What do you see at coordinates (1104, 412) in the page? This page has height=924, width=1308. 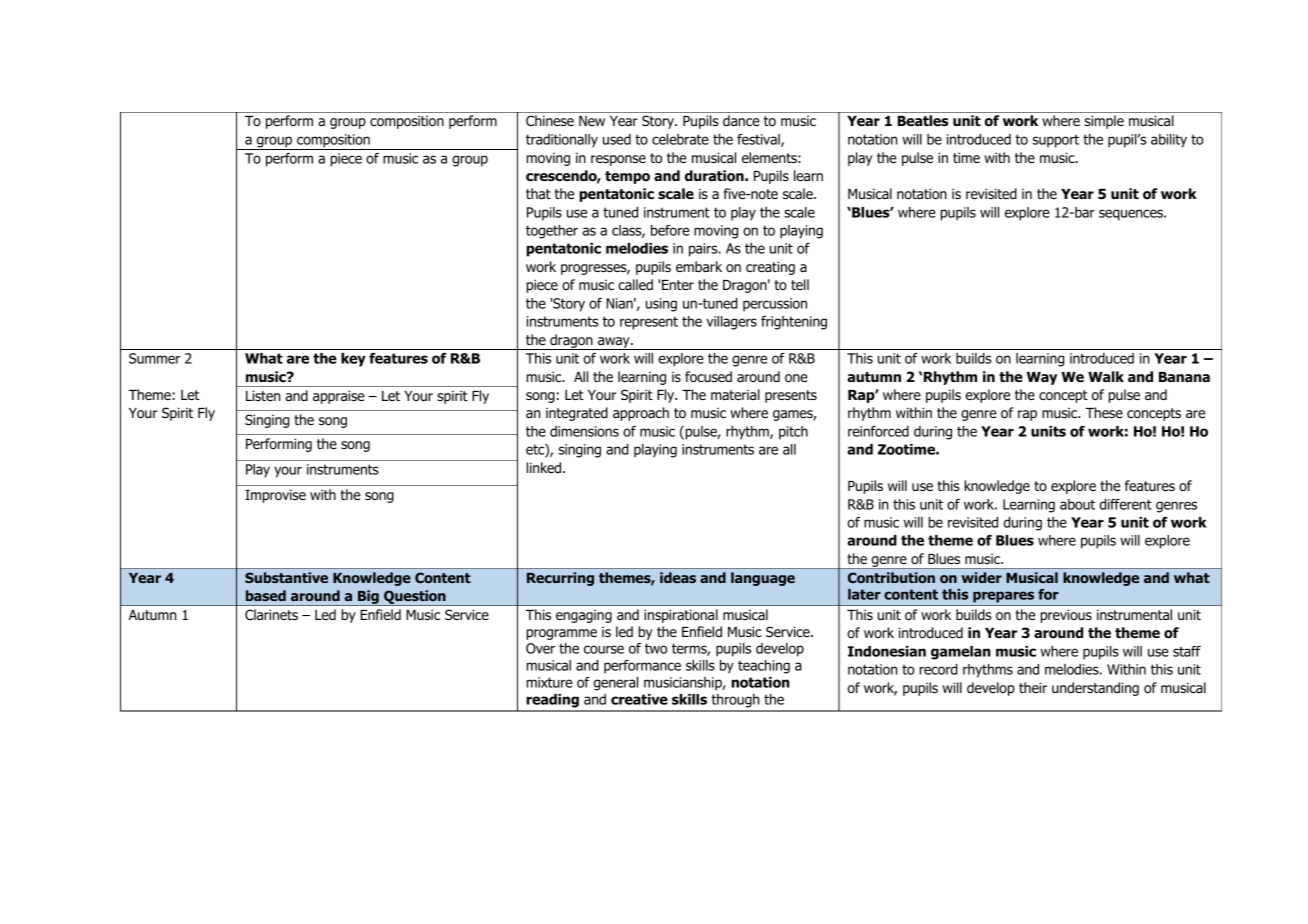 I see `These` at bounding box center [1104, 412].
